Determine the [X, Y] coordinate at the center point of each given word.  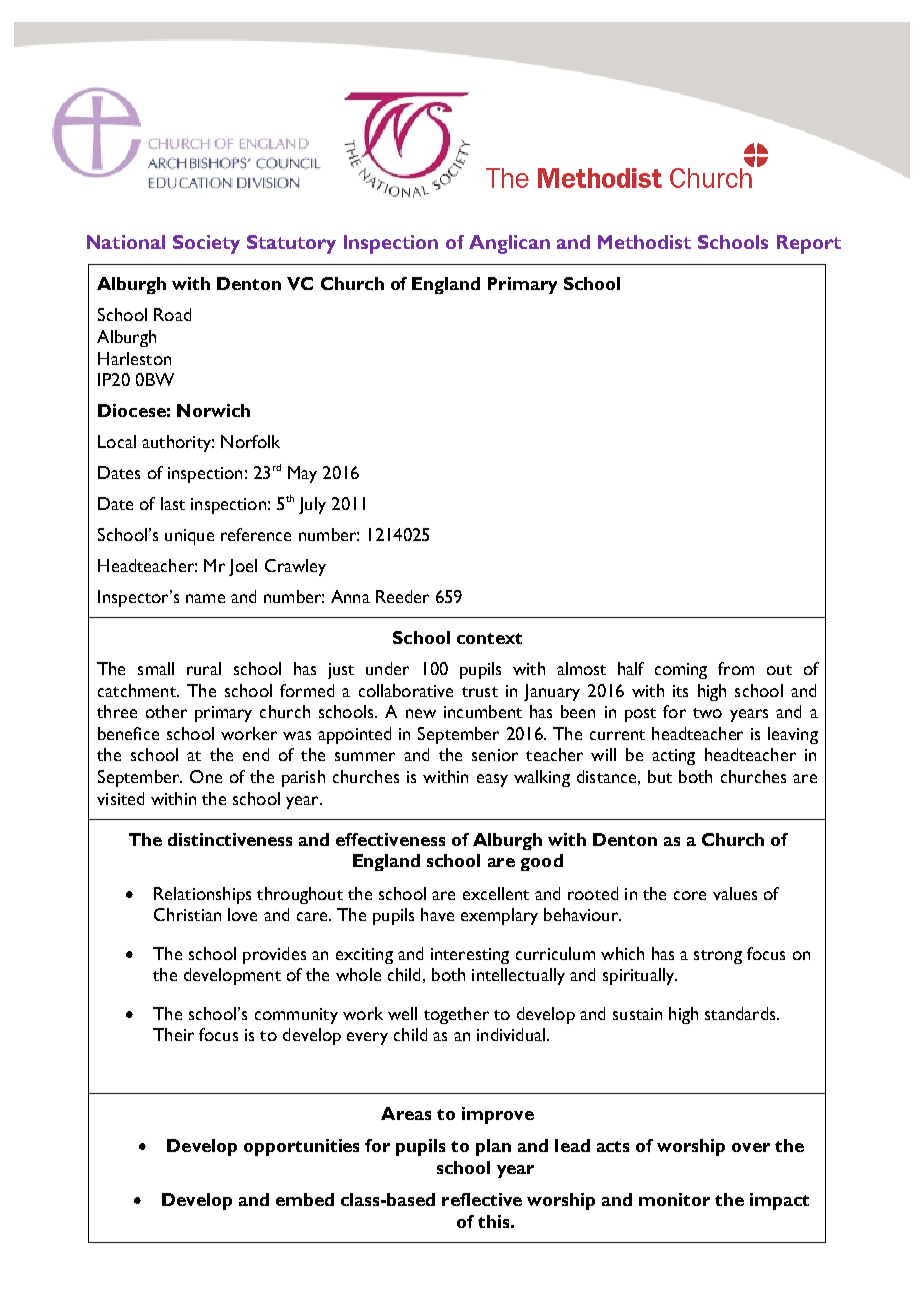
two [707, 713]
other [166, 711]
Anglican [509, 244]
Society [206, 244]
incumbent [483, 711]
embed [305, 1199]
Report [809, 244]
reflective [482, 1199]
